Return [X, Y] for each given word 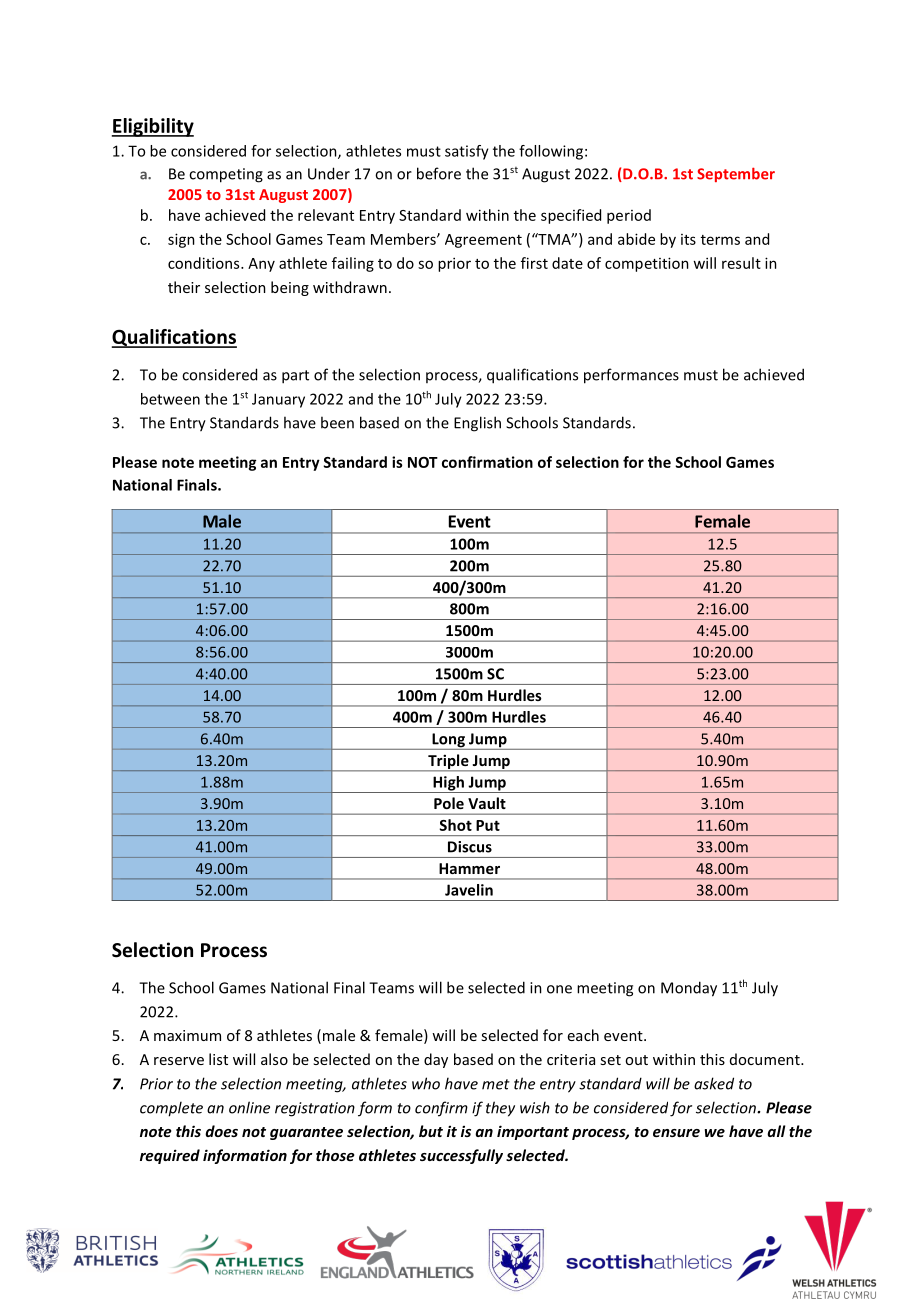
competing [226, 175]
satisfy [467, 152]
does [221, 1131]
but [431, 1131]
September [736, 174]
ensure [676, 1133]
